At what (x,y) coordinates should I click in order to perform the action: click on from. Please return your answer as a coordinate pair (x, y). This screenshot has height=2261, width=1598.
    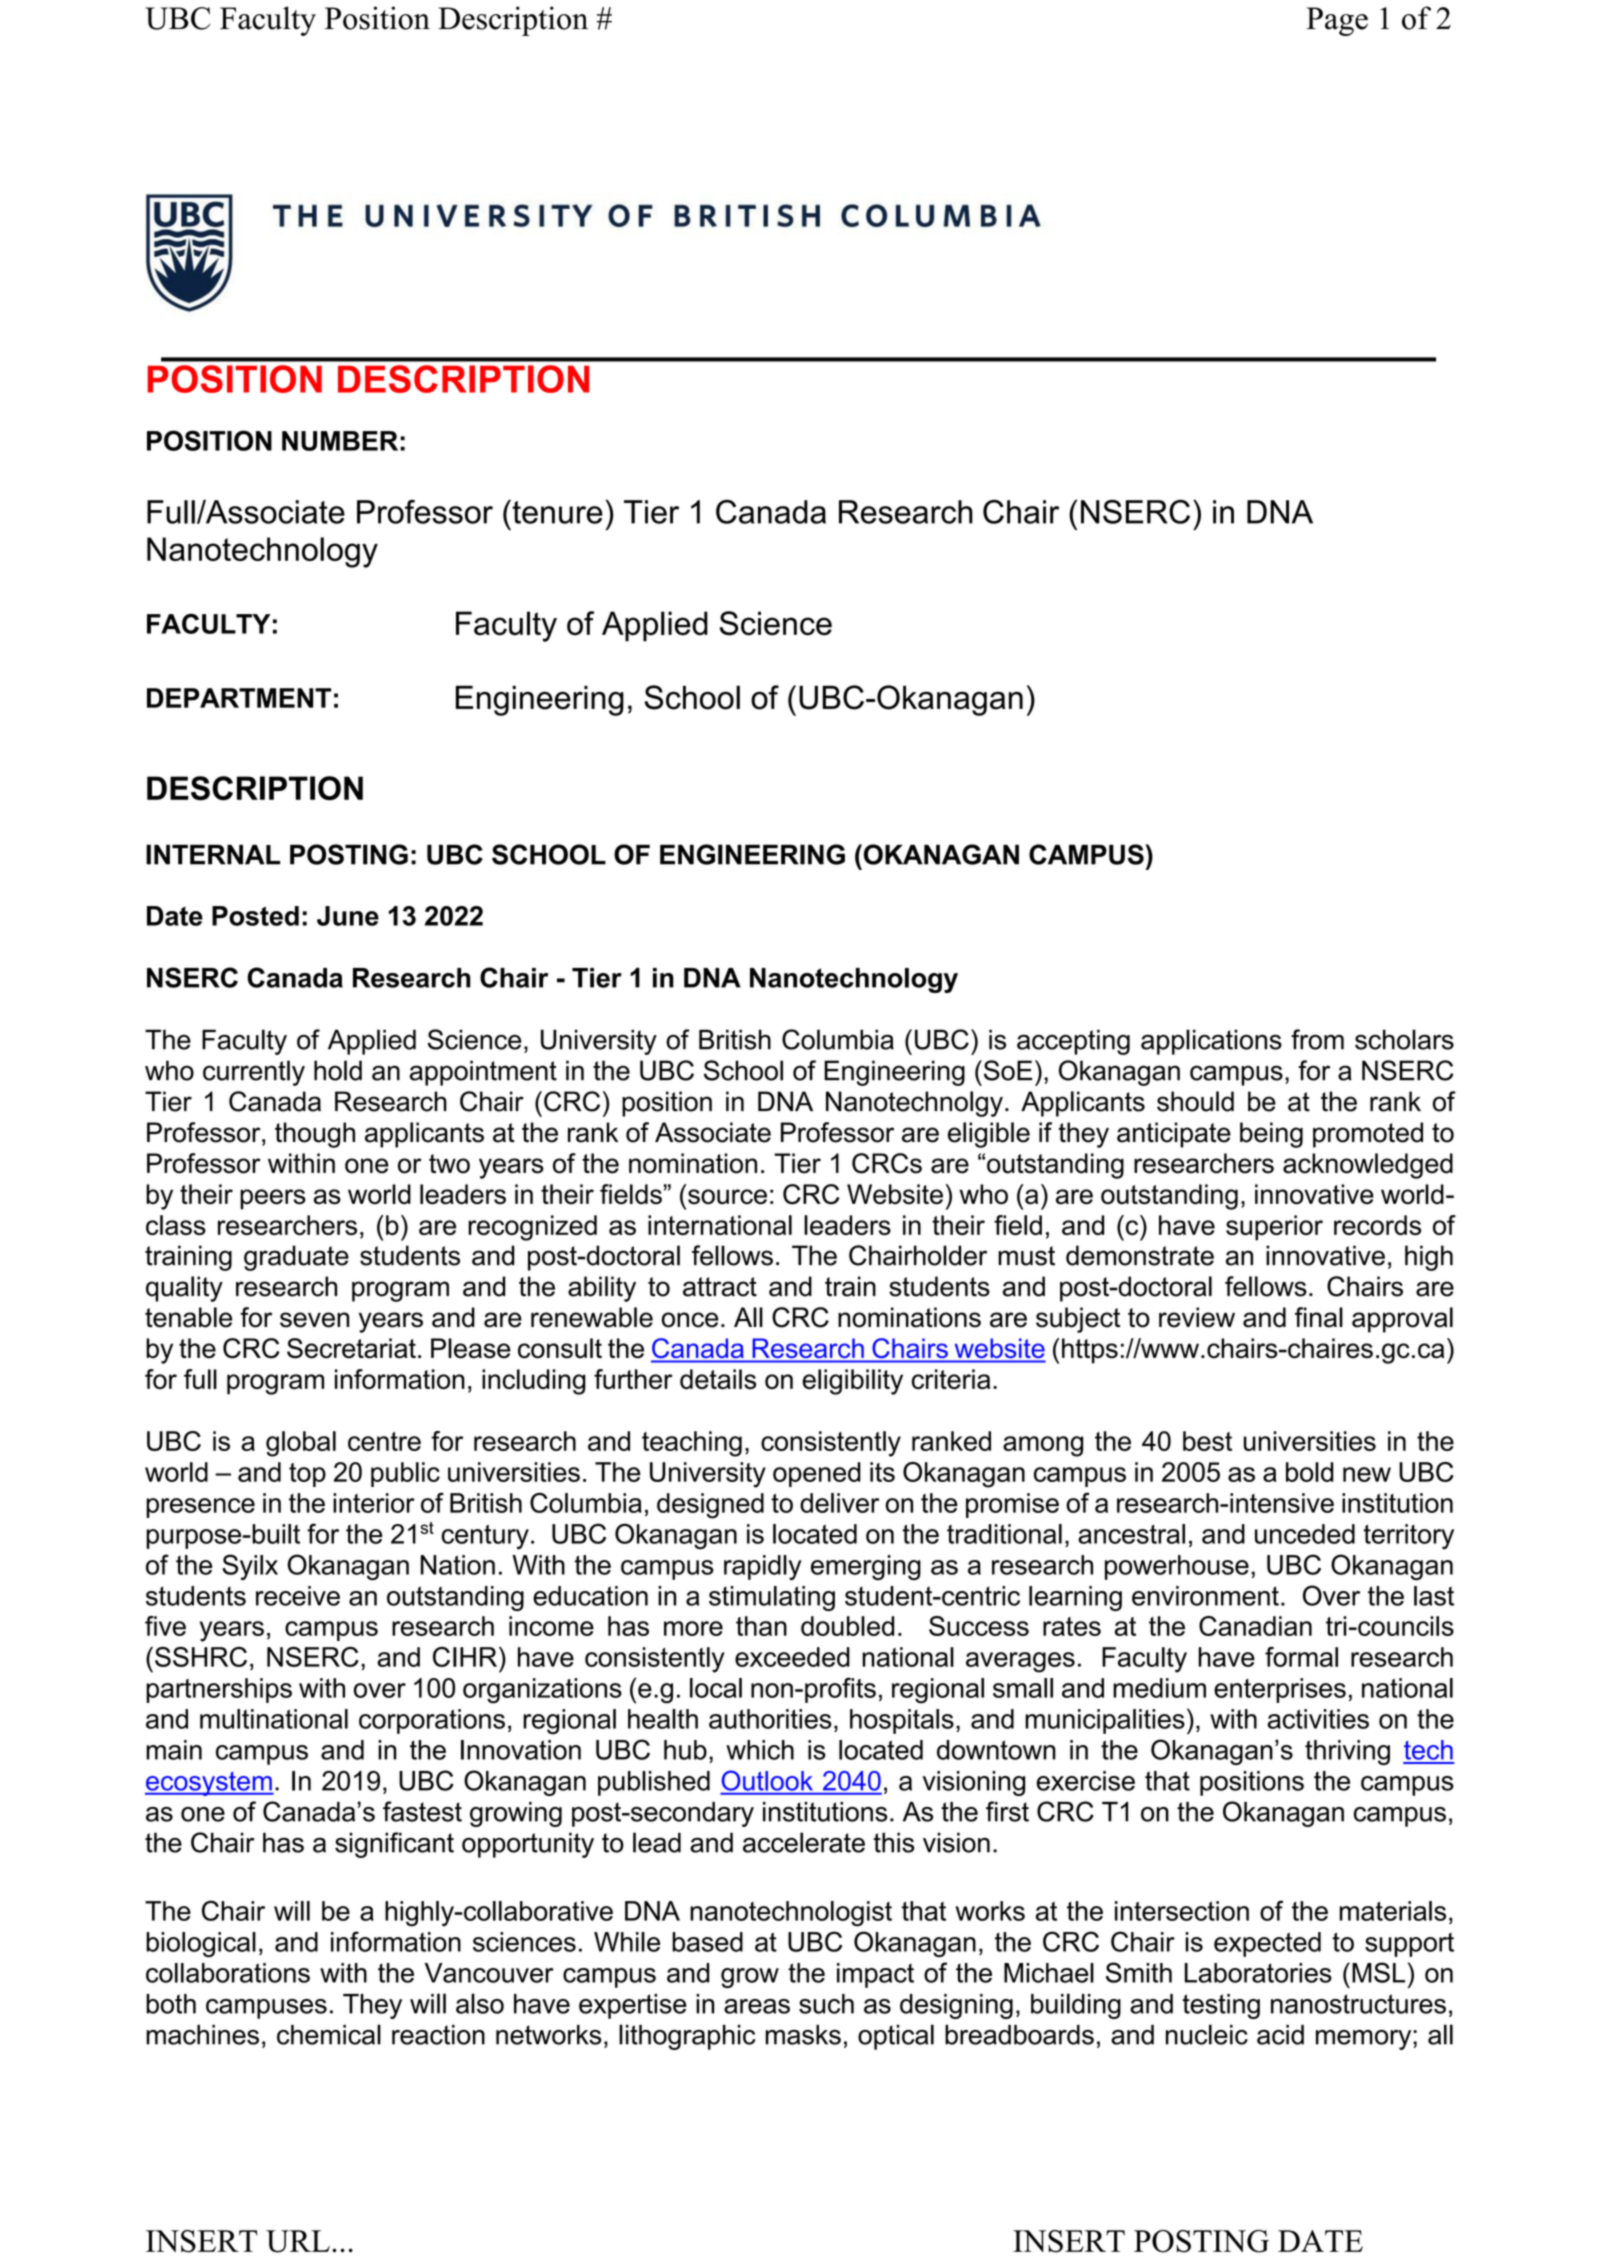
    Looking at the image, I should click on (1317, 1039).
